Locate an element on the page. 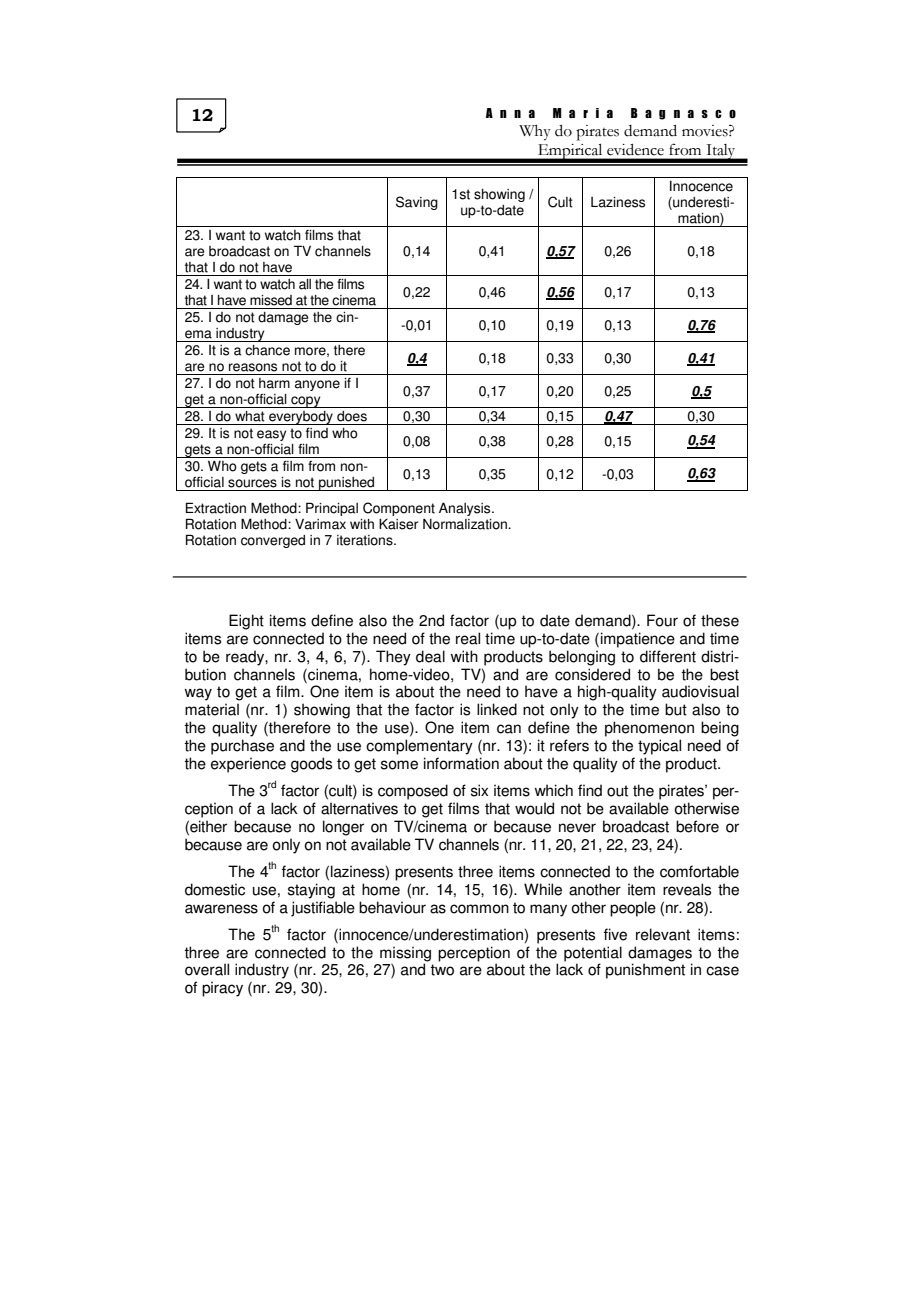 The height and width of the document is (1308, 924). Analysis is located at coordinates (466, 509).
